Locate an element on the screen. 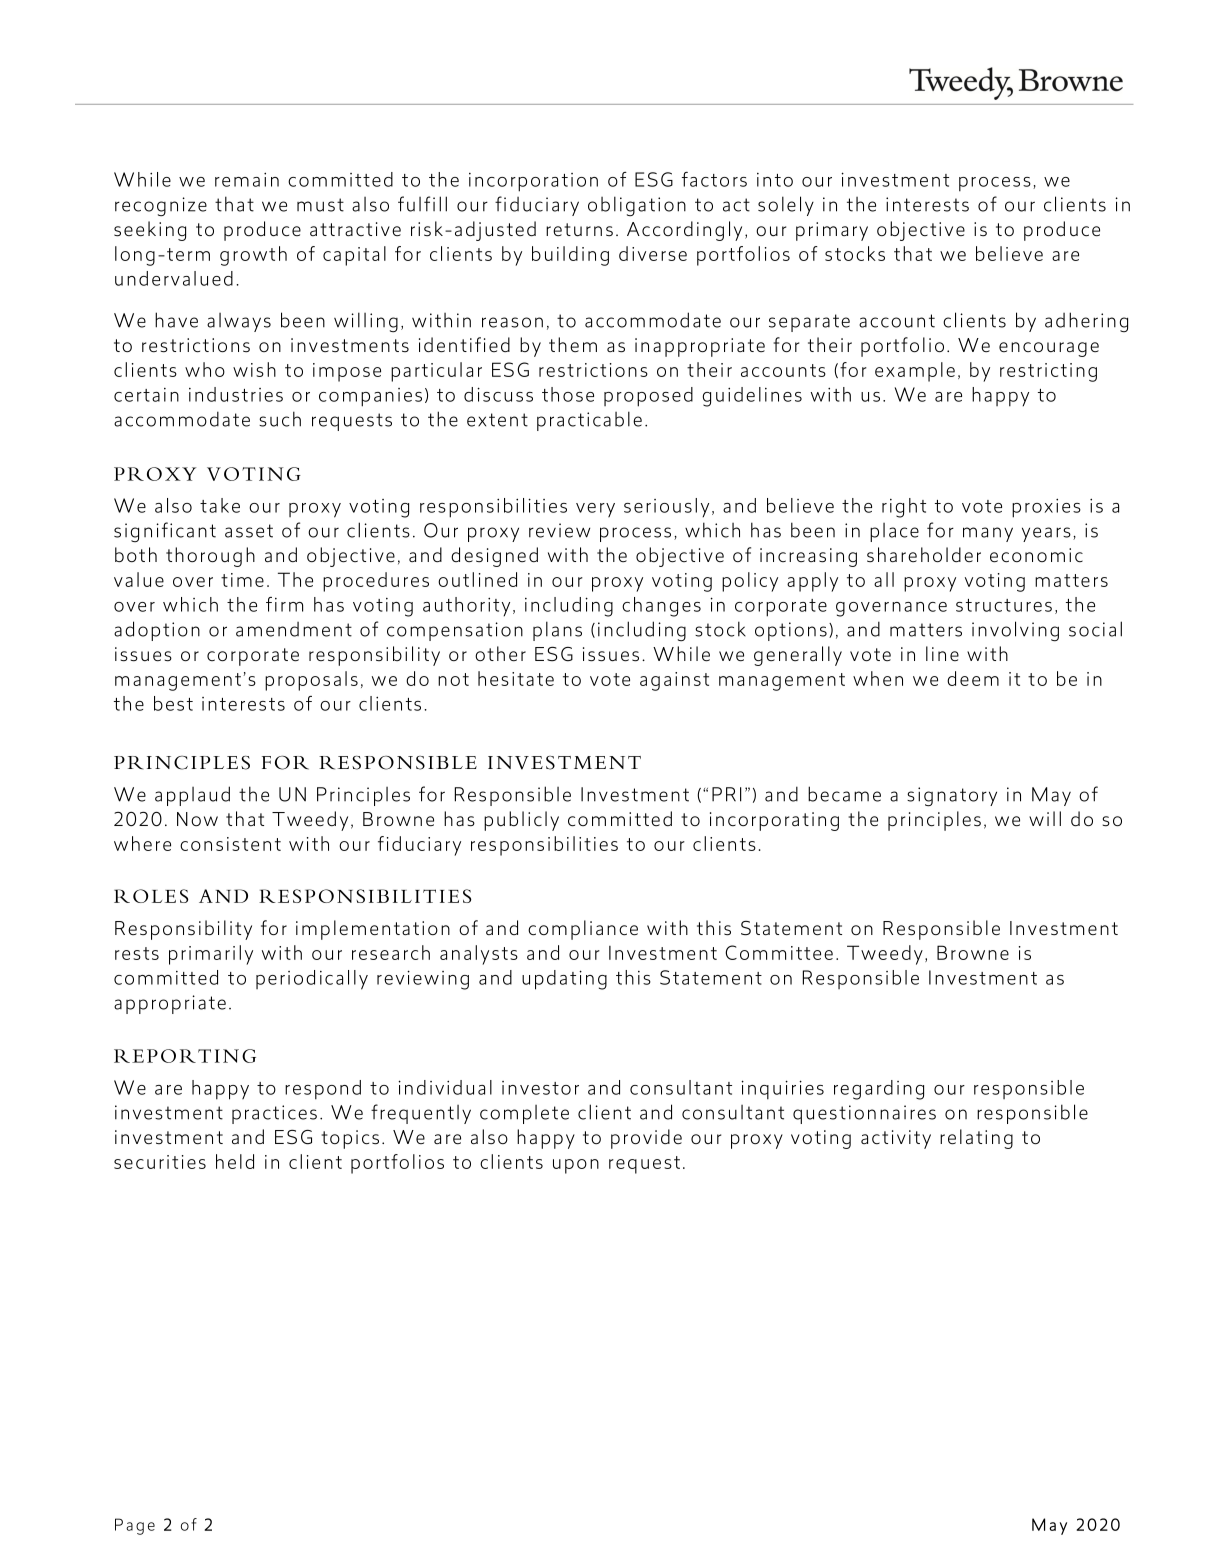  publicly is located at coordinates (521, 821).
